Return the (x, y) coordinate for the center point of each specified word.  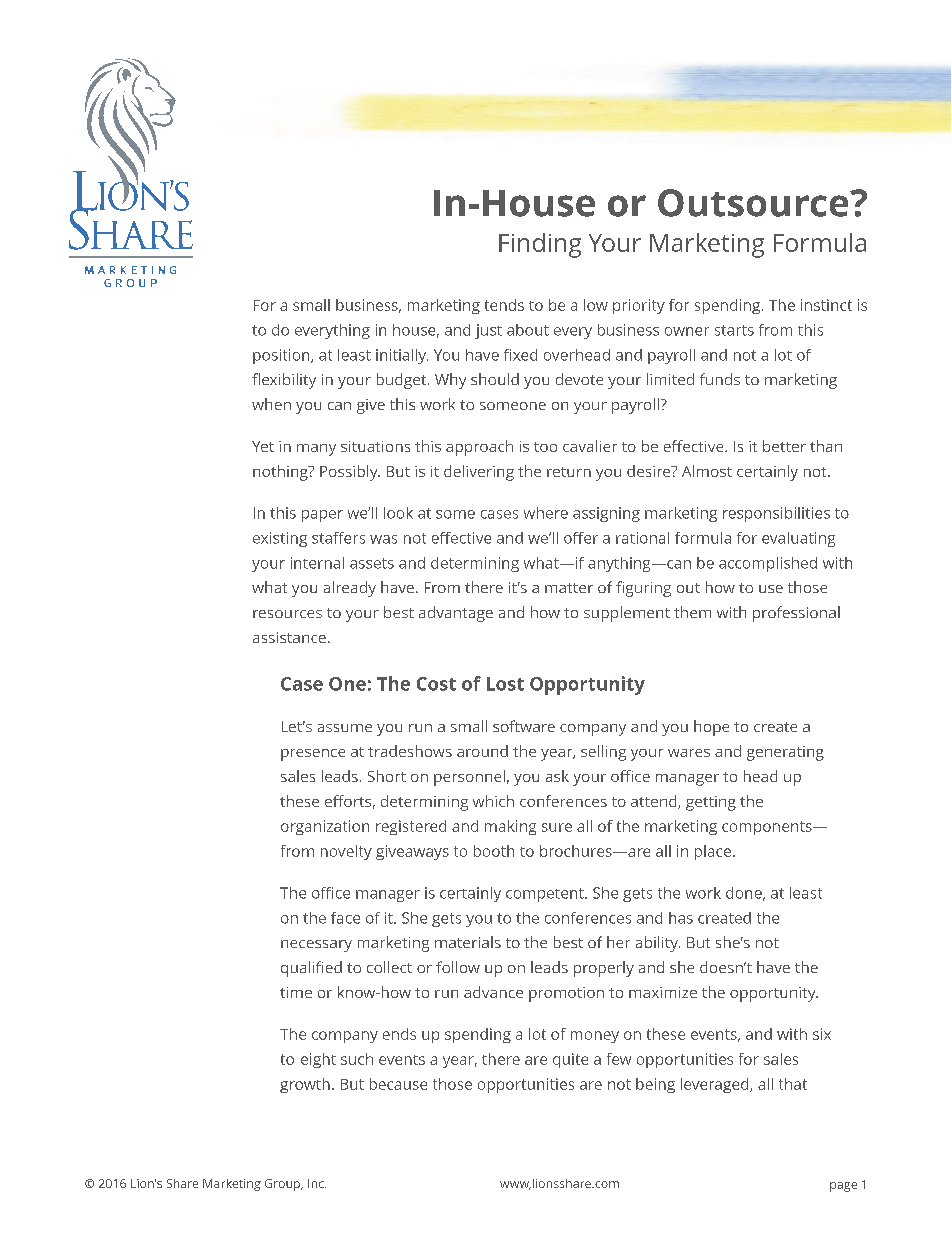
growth (305, 1085)
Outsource (754, 203)
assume (345, 728)
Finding (540, 245)
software (524, 726)
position (282, 356)
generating (785, 753)
